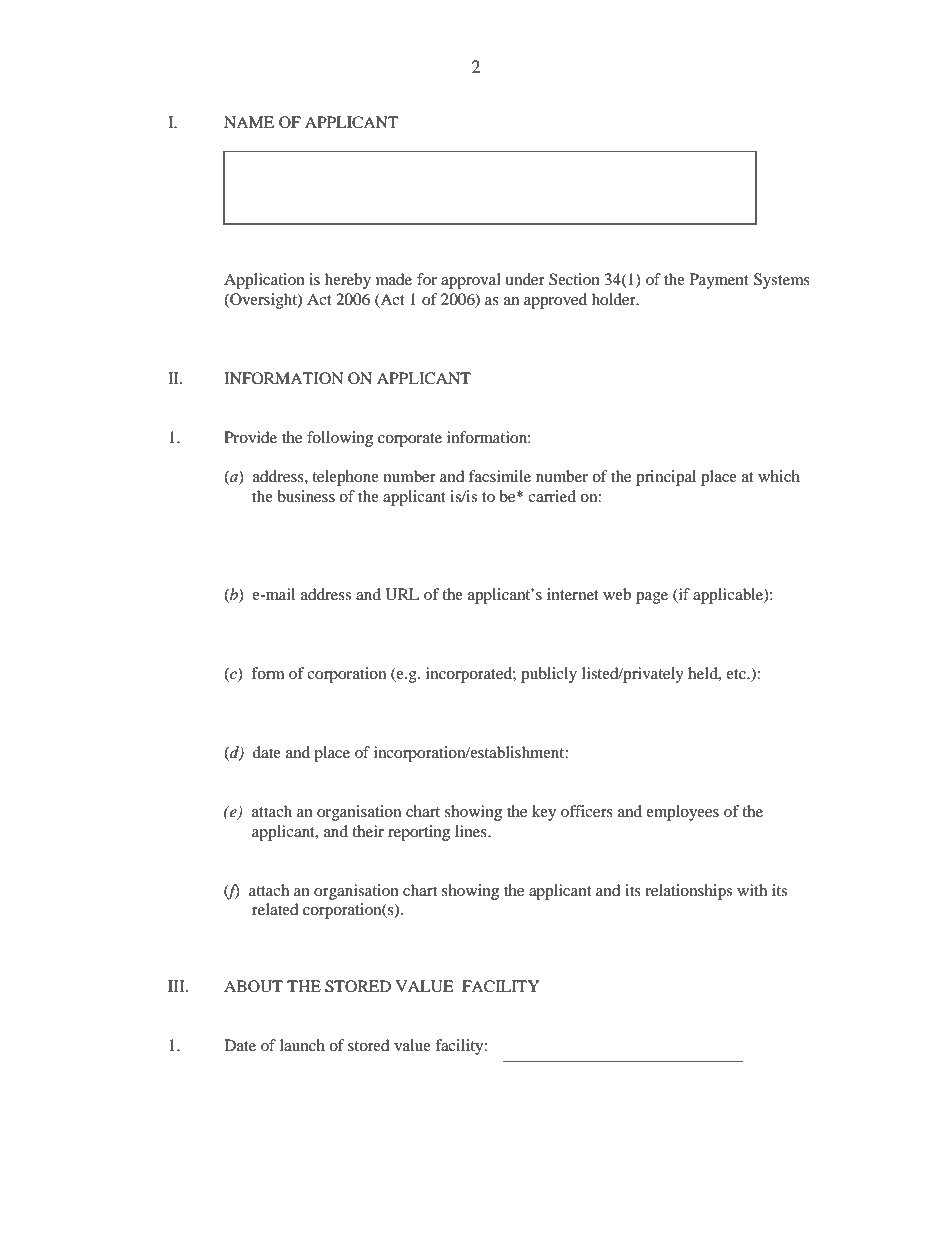 The image size is (952, 1233). I want to click on page, so click(652, 598).
